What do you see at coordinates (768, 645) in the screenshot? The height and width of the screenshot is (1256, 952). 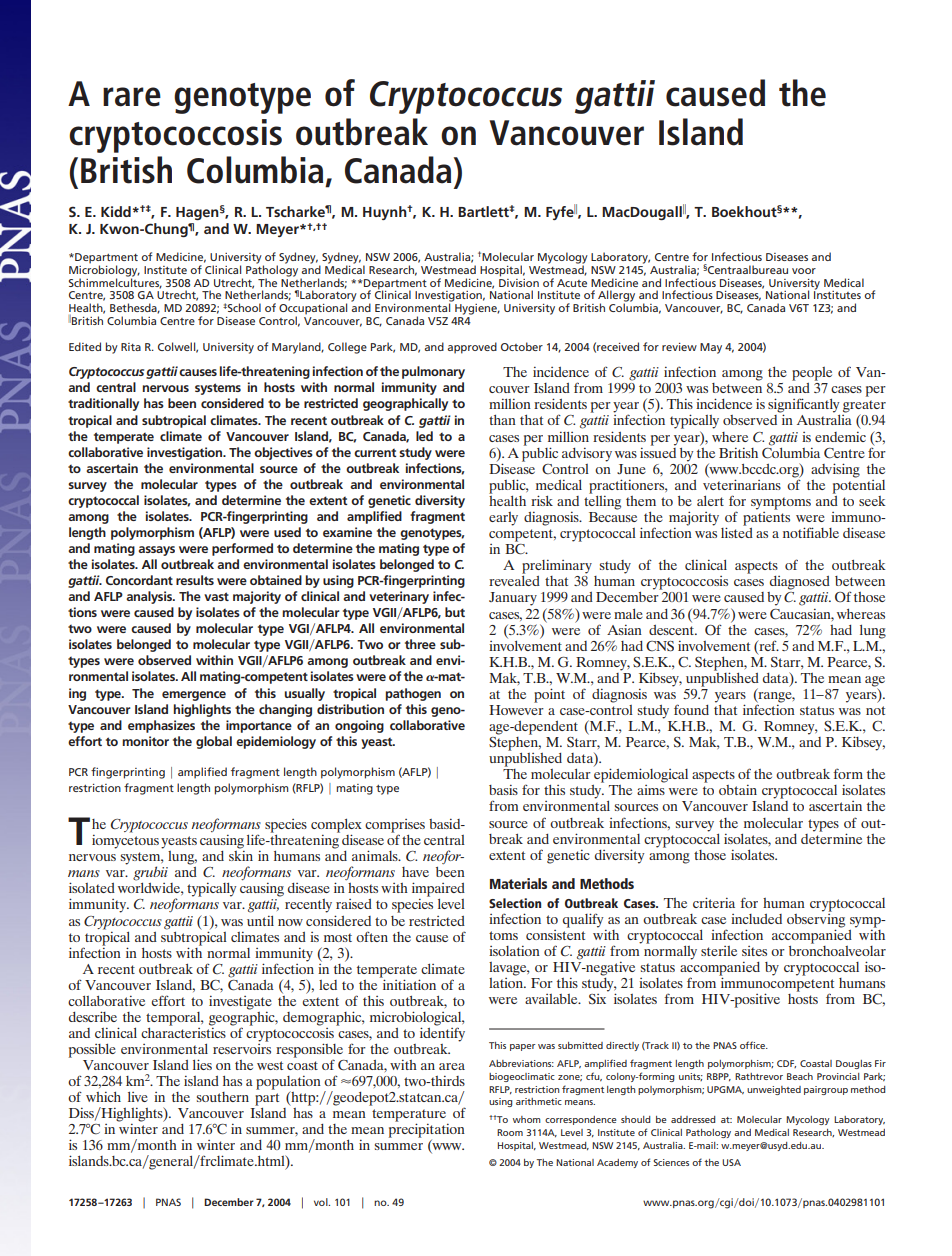 I see `ref` at bounding box center [768, 645].
